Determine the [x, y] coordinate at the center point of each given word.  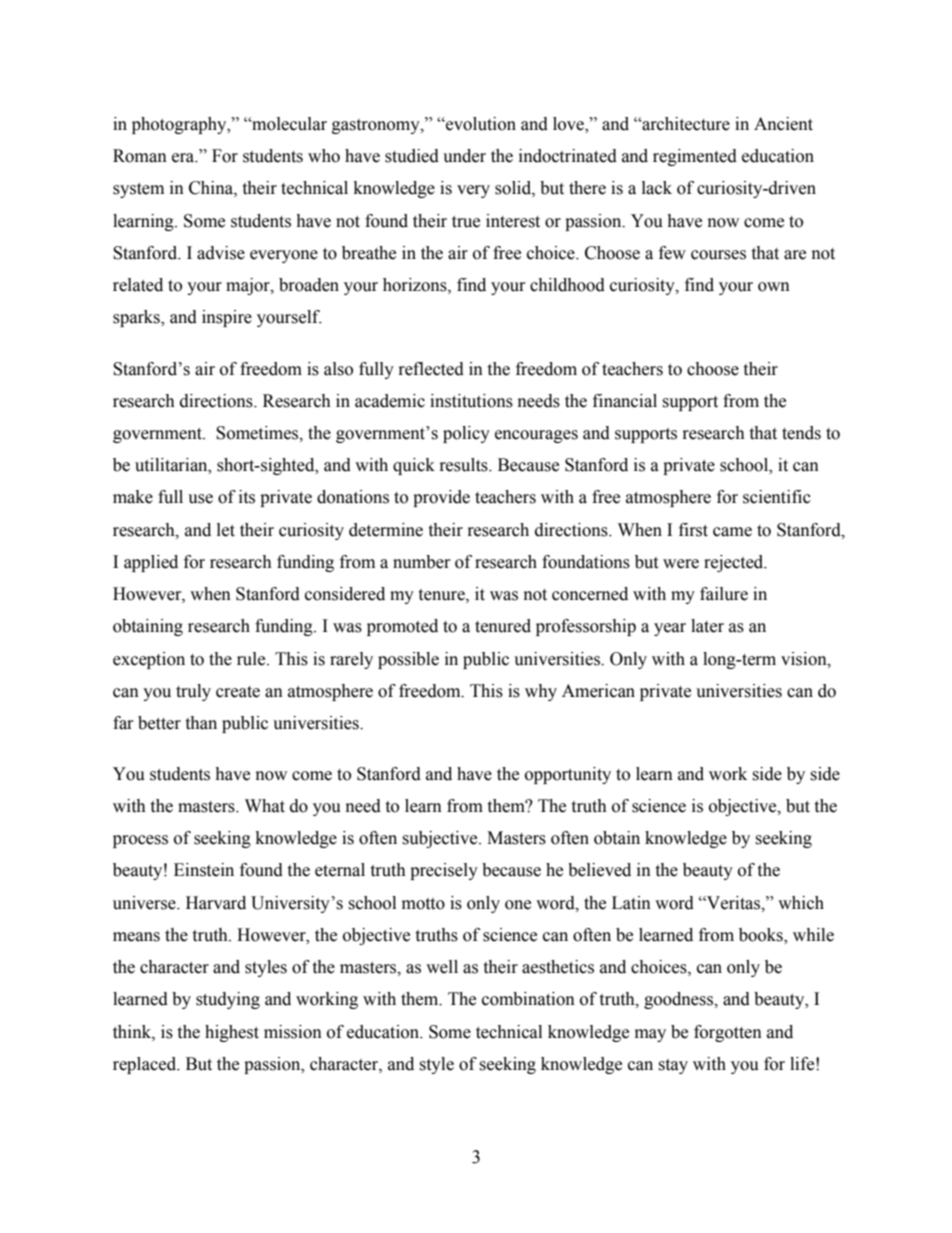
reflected [431, 369]
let [226, 530]
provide [441, 498]
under [464, 156]
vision [805, 659]
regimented [695, 157]
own [774, 287]
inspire [227, 318]
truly [193, 692]
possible [408, 660]
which [801, 903]
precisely [444, 871]
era [184, 158]
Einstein [204, 870]
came [732, 532]
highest [232, 1033]
